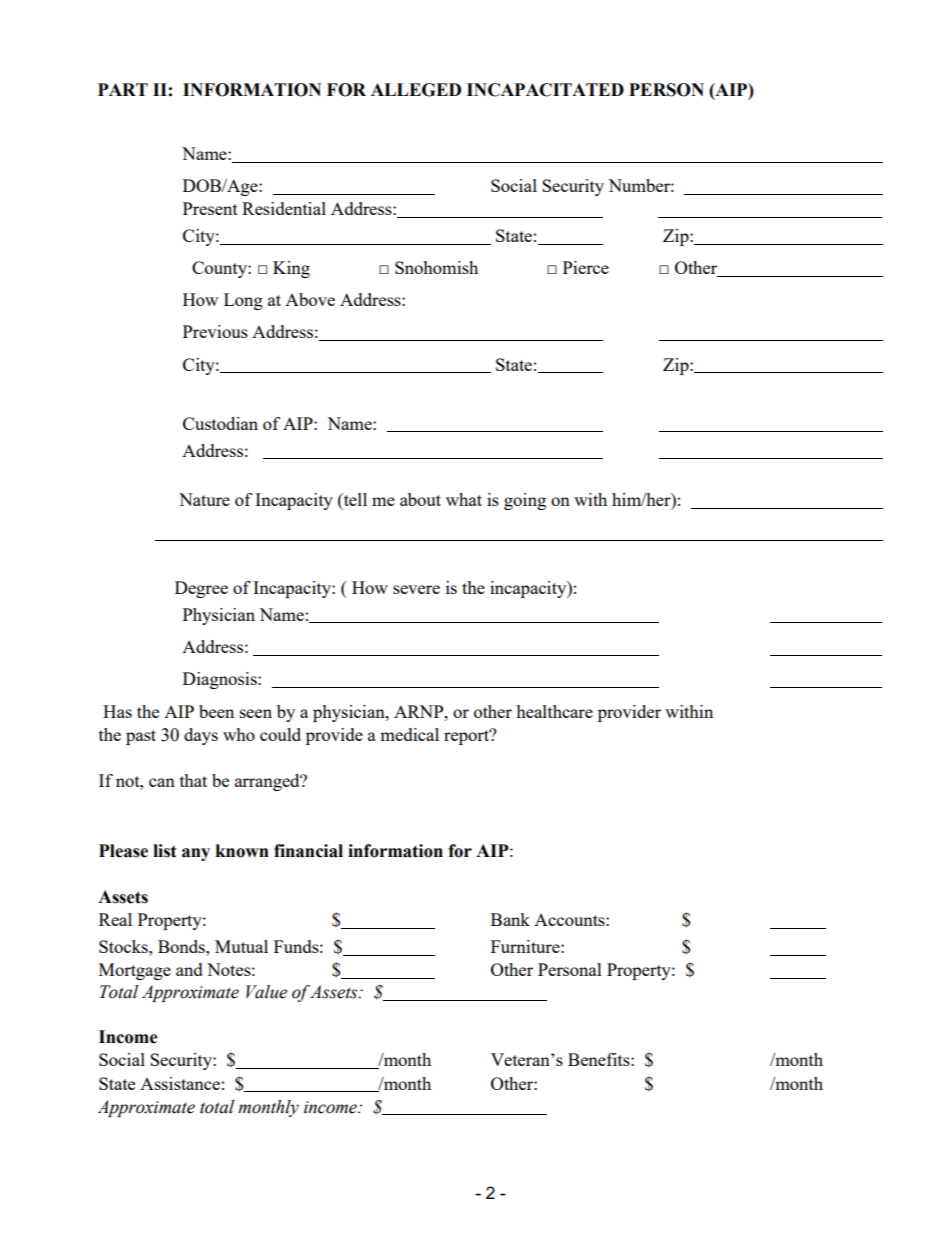  What do you see at coordinates (545, 90) in the page?
I see `INCAPACITATED` at bounding box center [545, 90].
